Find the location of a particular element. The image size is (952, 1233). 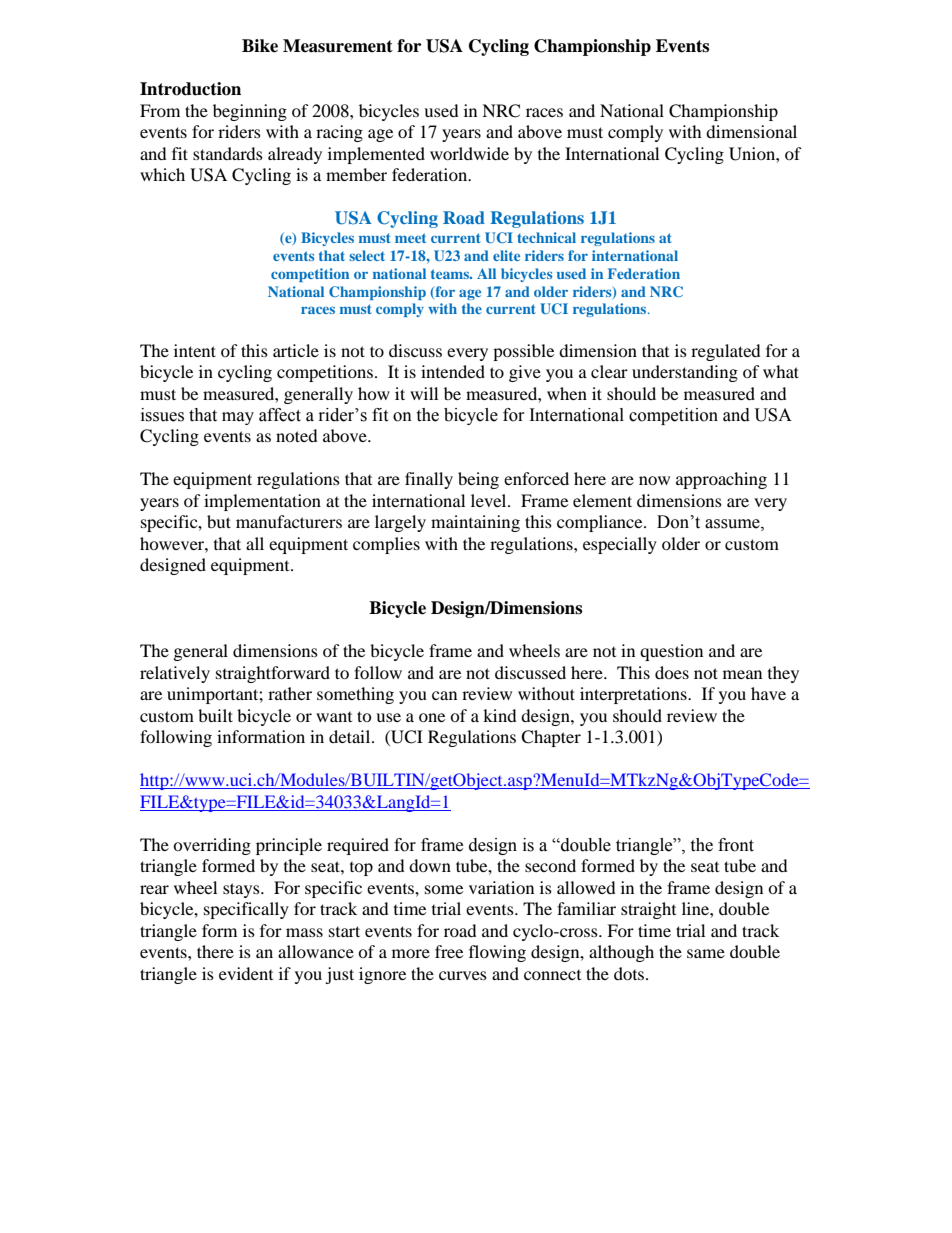

relatively is located at coordinates (175, 674).
